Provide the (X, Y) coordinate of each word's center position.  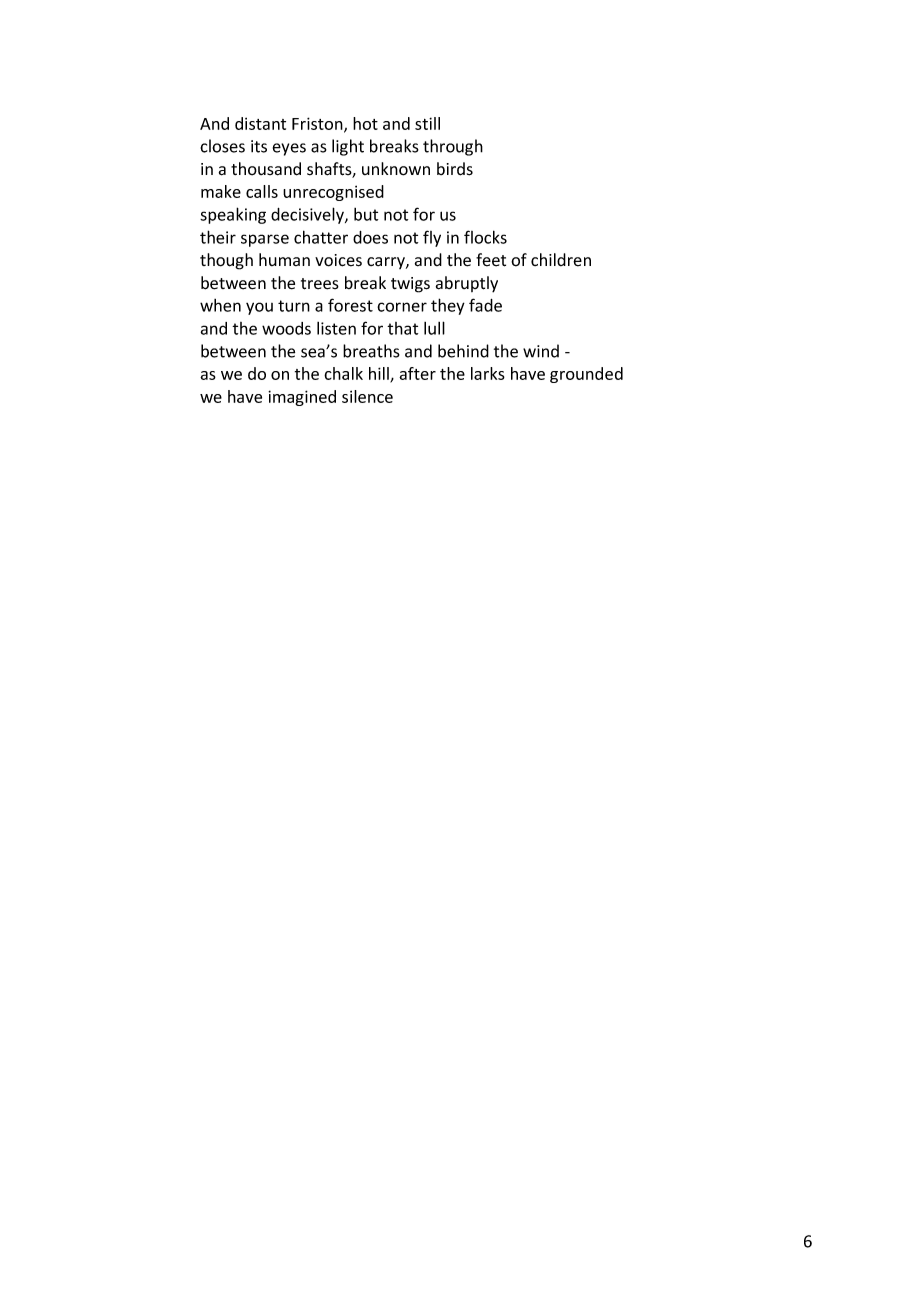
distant (260, 123)
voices (338, 260)
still (427, 123)
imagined (302, 398)
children (561, 260)
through (453, 147)
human (284, 259)
